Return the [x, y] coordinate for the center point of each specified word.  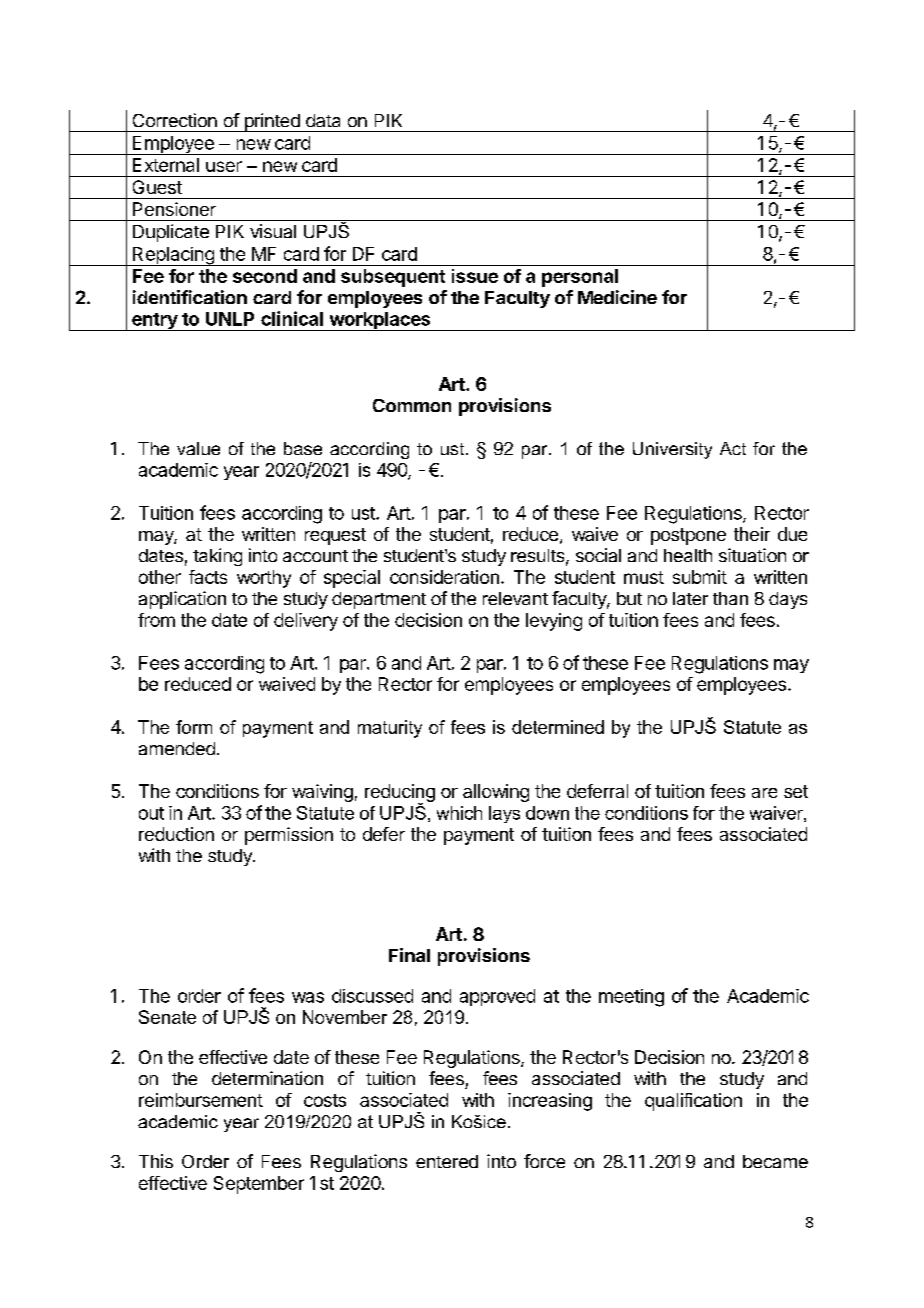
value [198, 448]
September [259, 1185]
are [764, 793]
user [224, 166]
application [182, 600]
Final [409, 955]
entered [447, 1161]
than [730, 598]
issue [475, 276]
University [672, 450]
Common [412, 405]
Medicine [617, 297]
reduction [176, 834]
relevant [515, 598]
